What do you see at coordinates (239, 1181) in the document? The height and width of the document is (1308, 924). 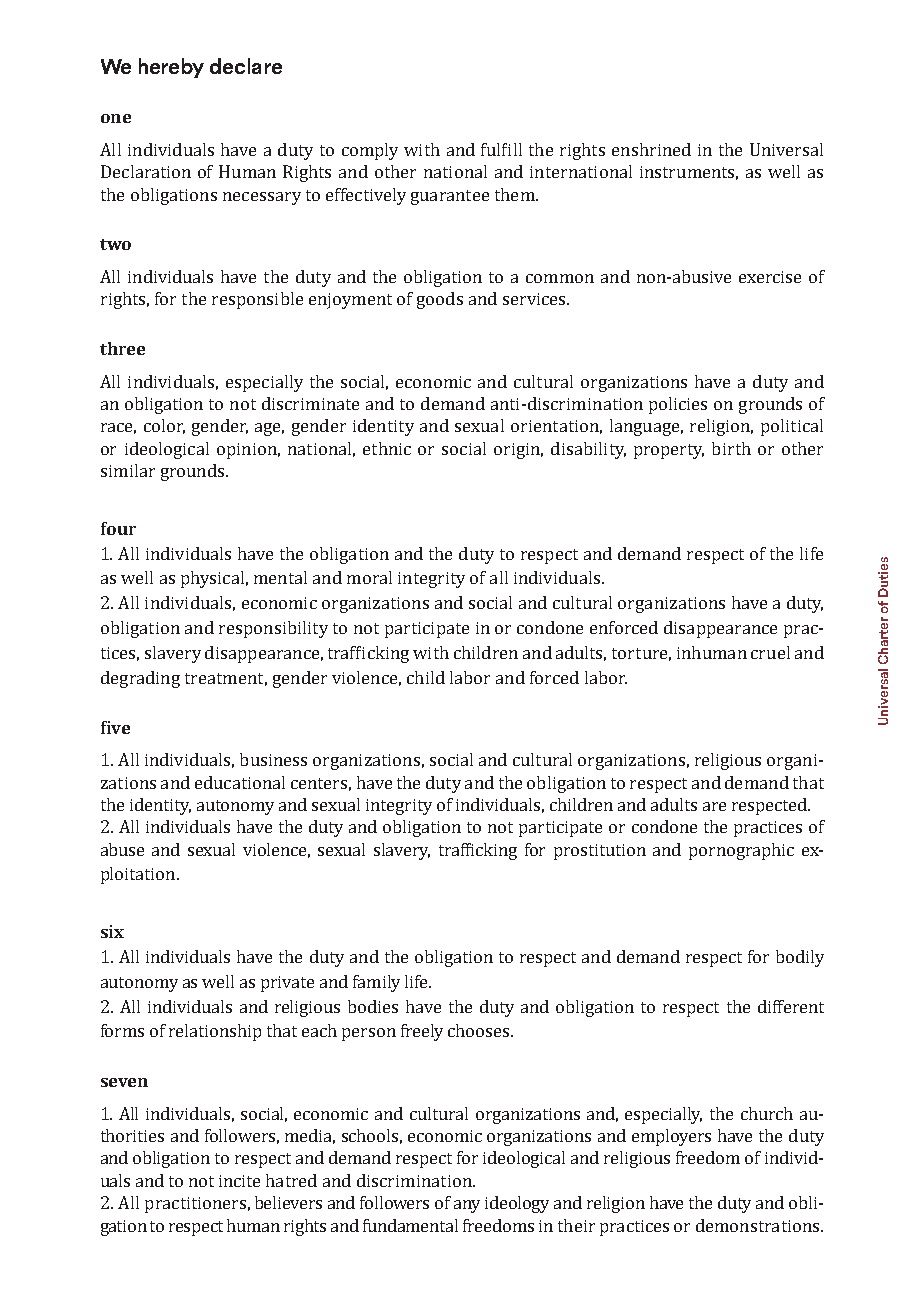 I see `incite` at bounding box center [239, 1181].
